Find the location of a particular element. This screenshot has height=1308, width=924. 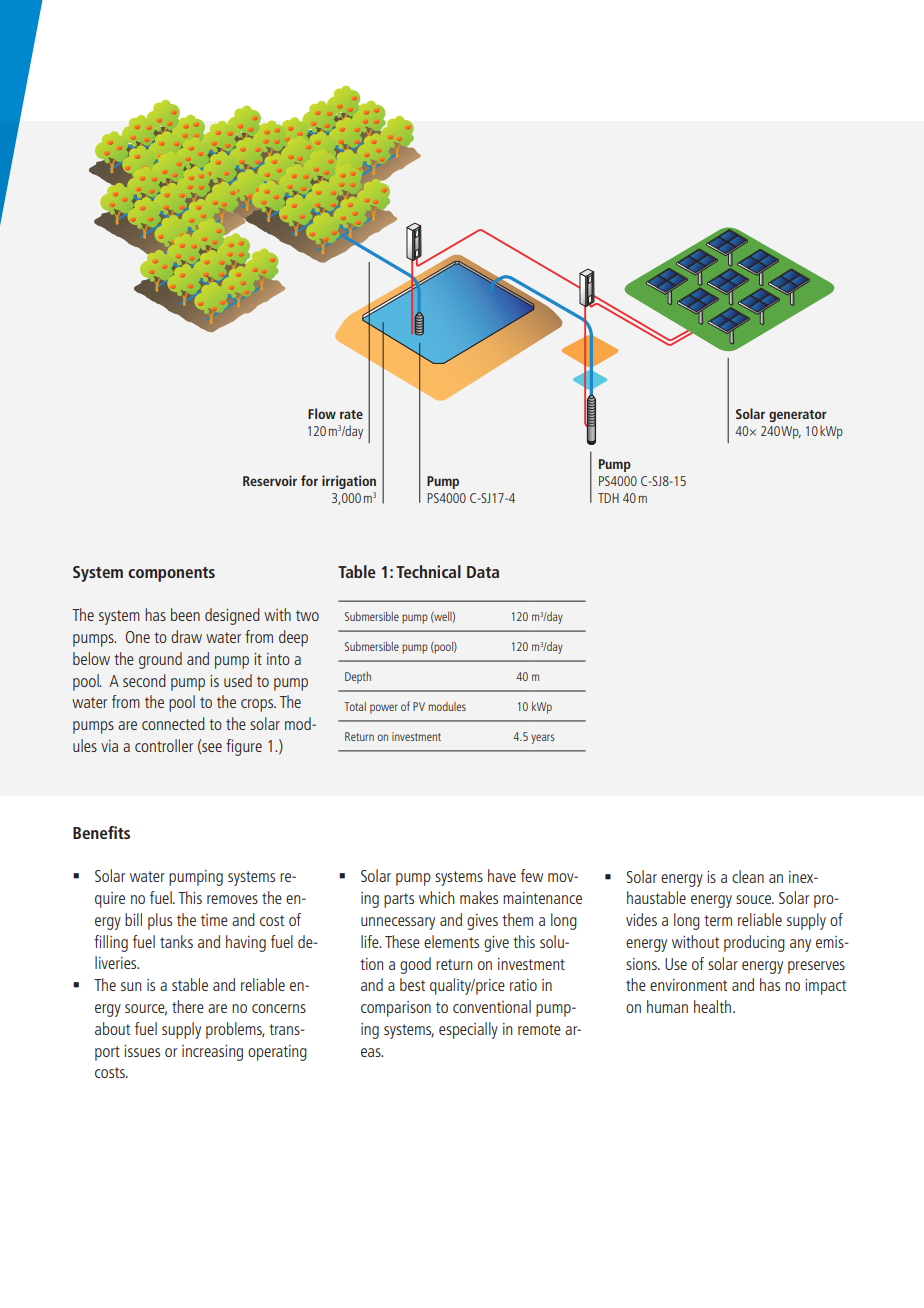

increasing is located at coordinates (212, 1053).
